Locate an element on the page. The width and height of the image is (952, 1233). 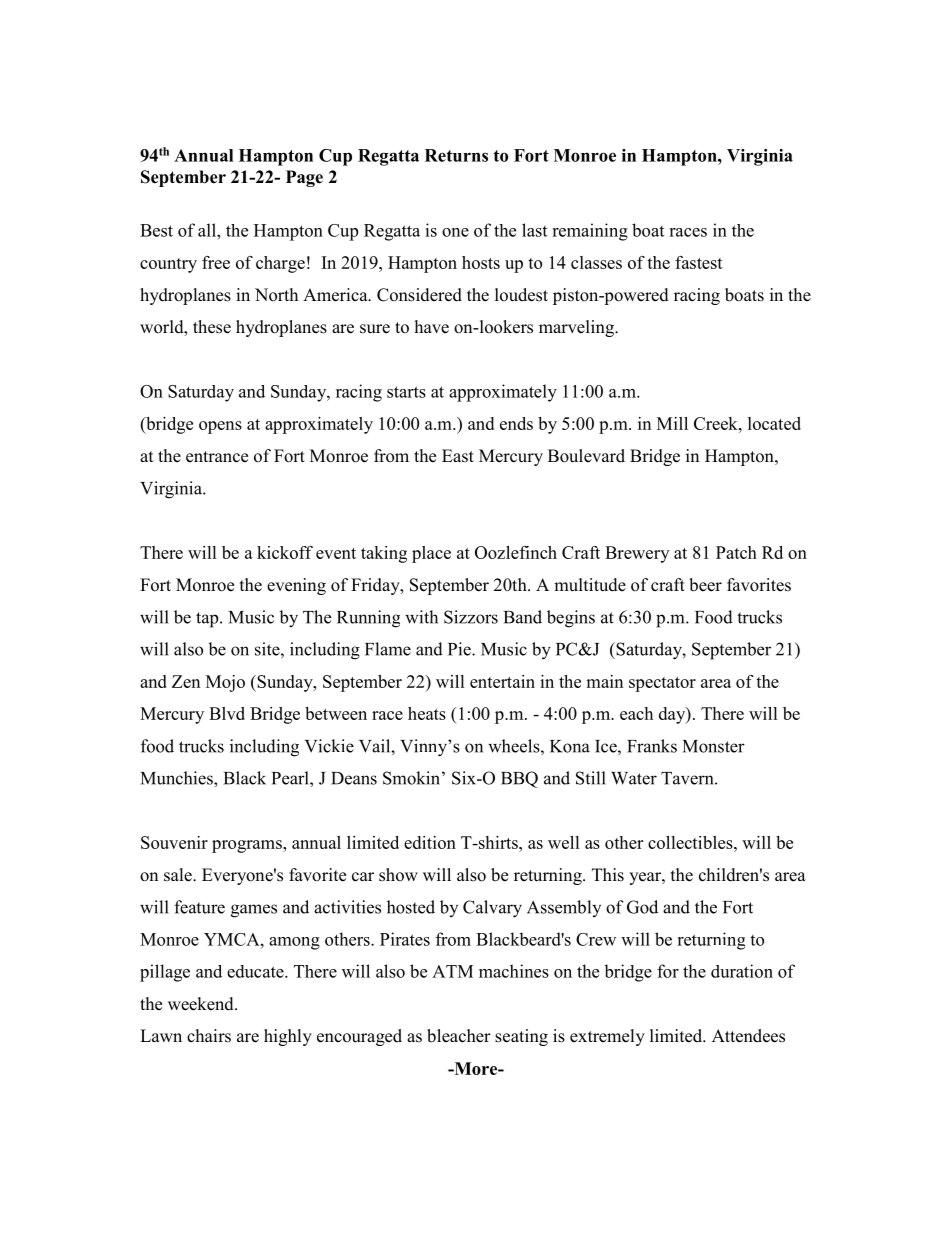
Mill is located at coordinates (672, 423).
